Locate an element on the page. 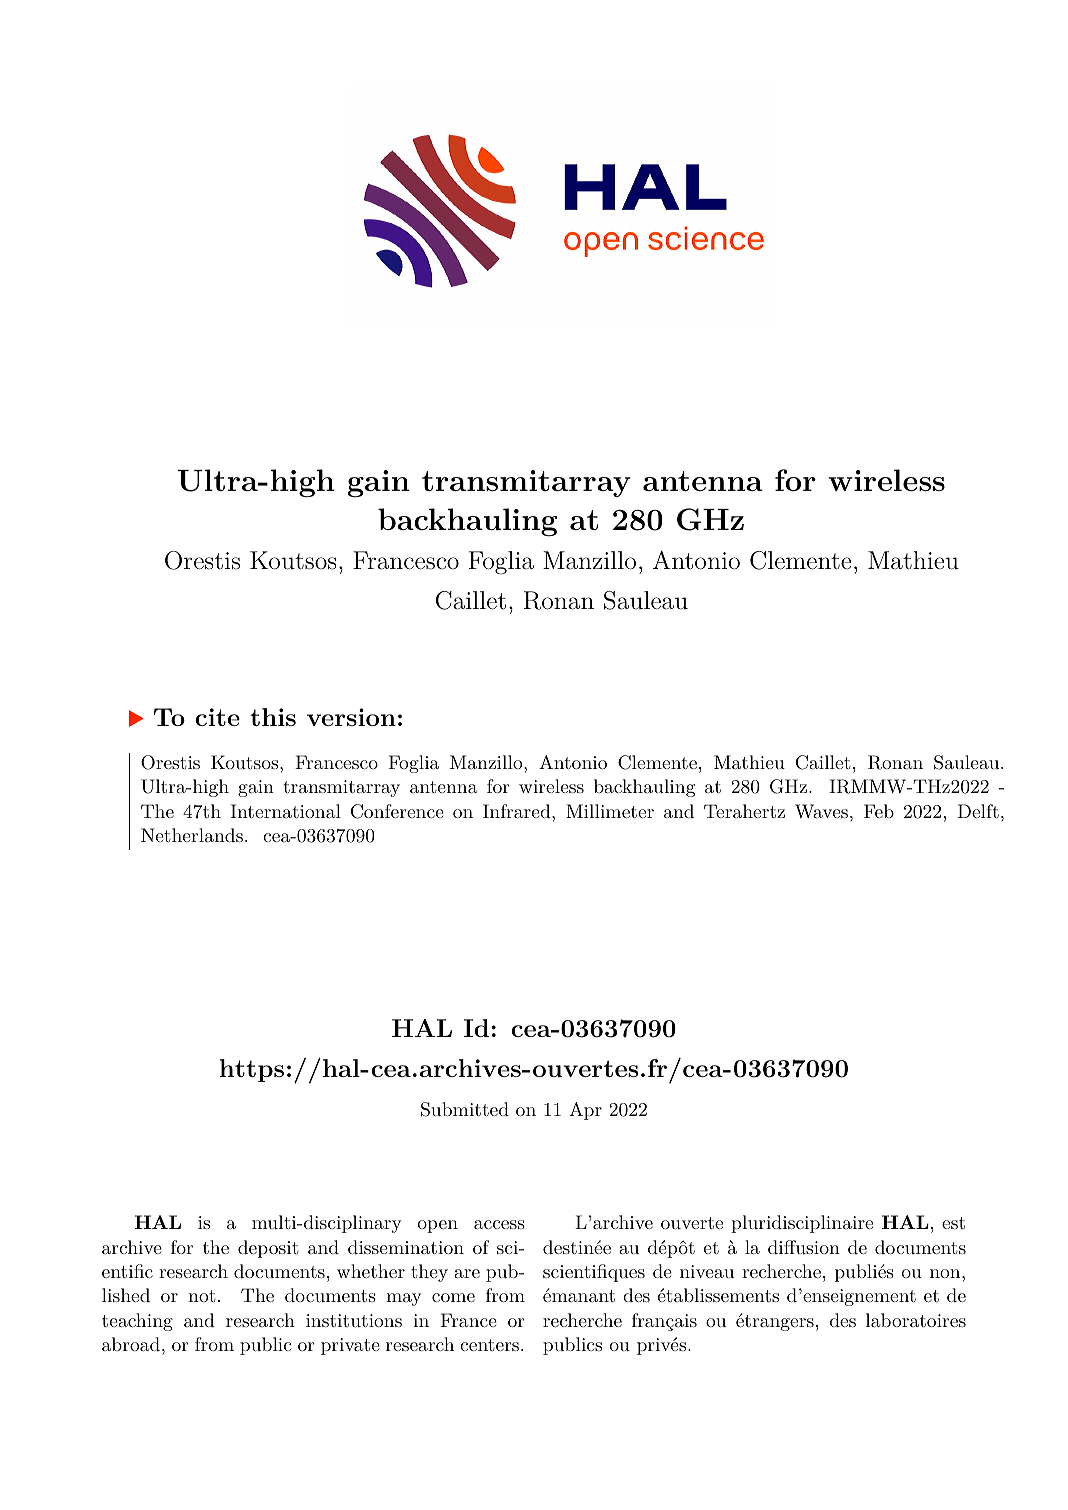 This document has height=1510, width=1068. Submitted is located at coordinates (465, 1109).
